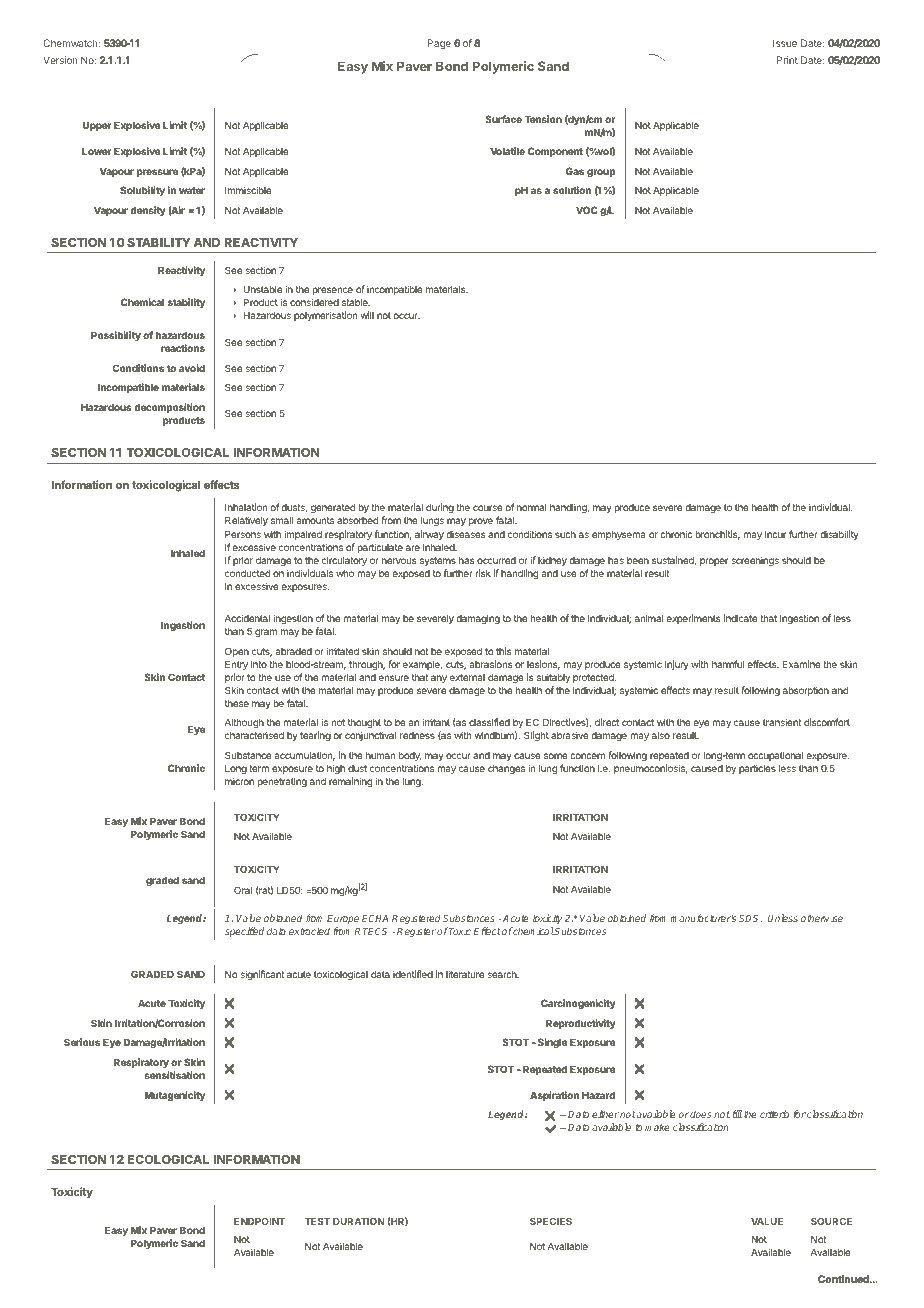  Describe the element at coordinates (740, 618) in the screenshot. I see `indicate` at that location.
